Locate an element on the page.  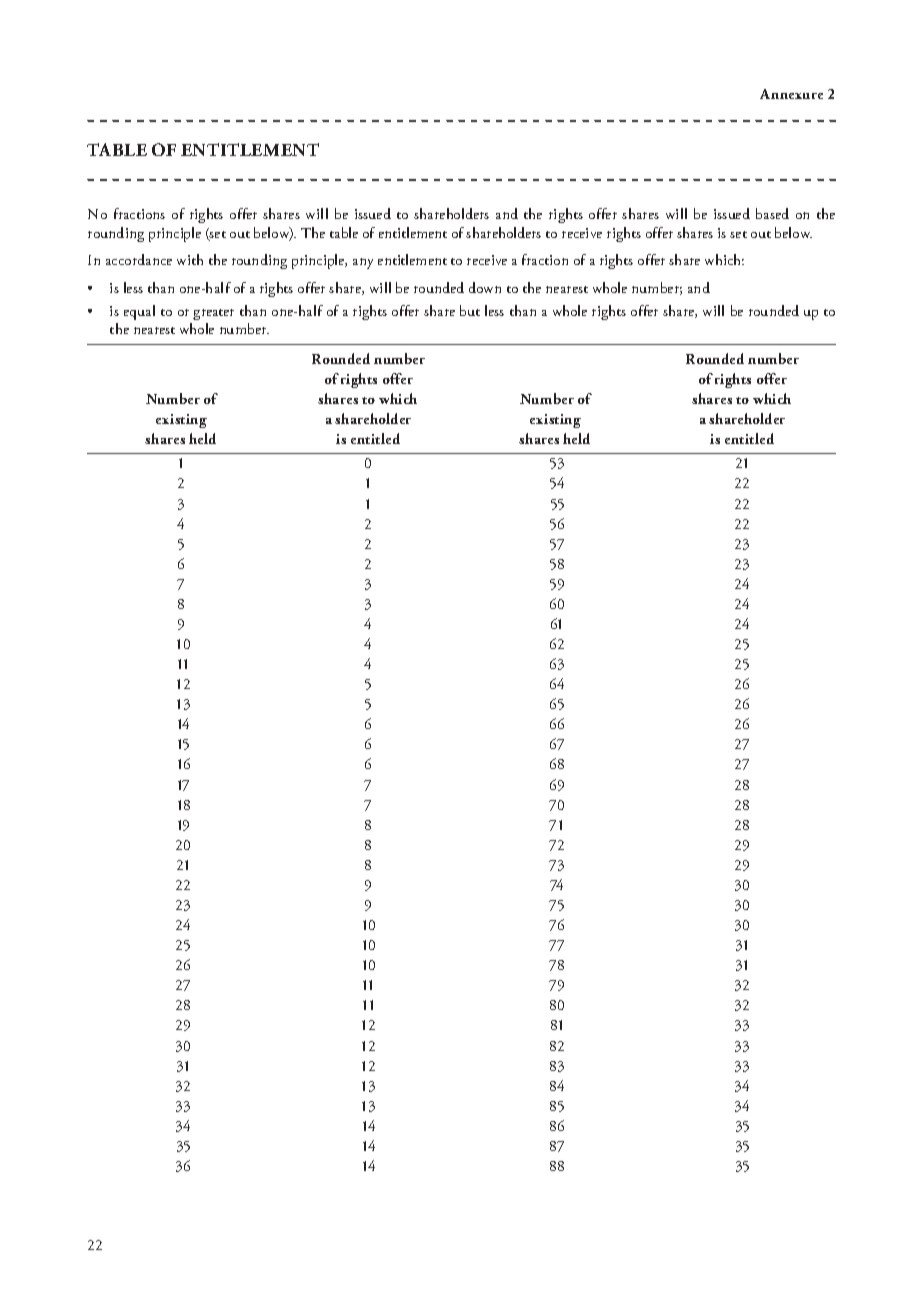
down is located at coordinates (485, 287).
